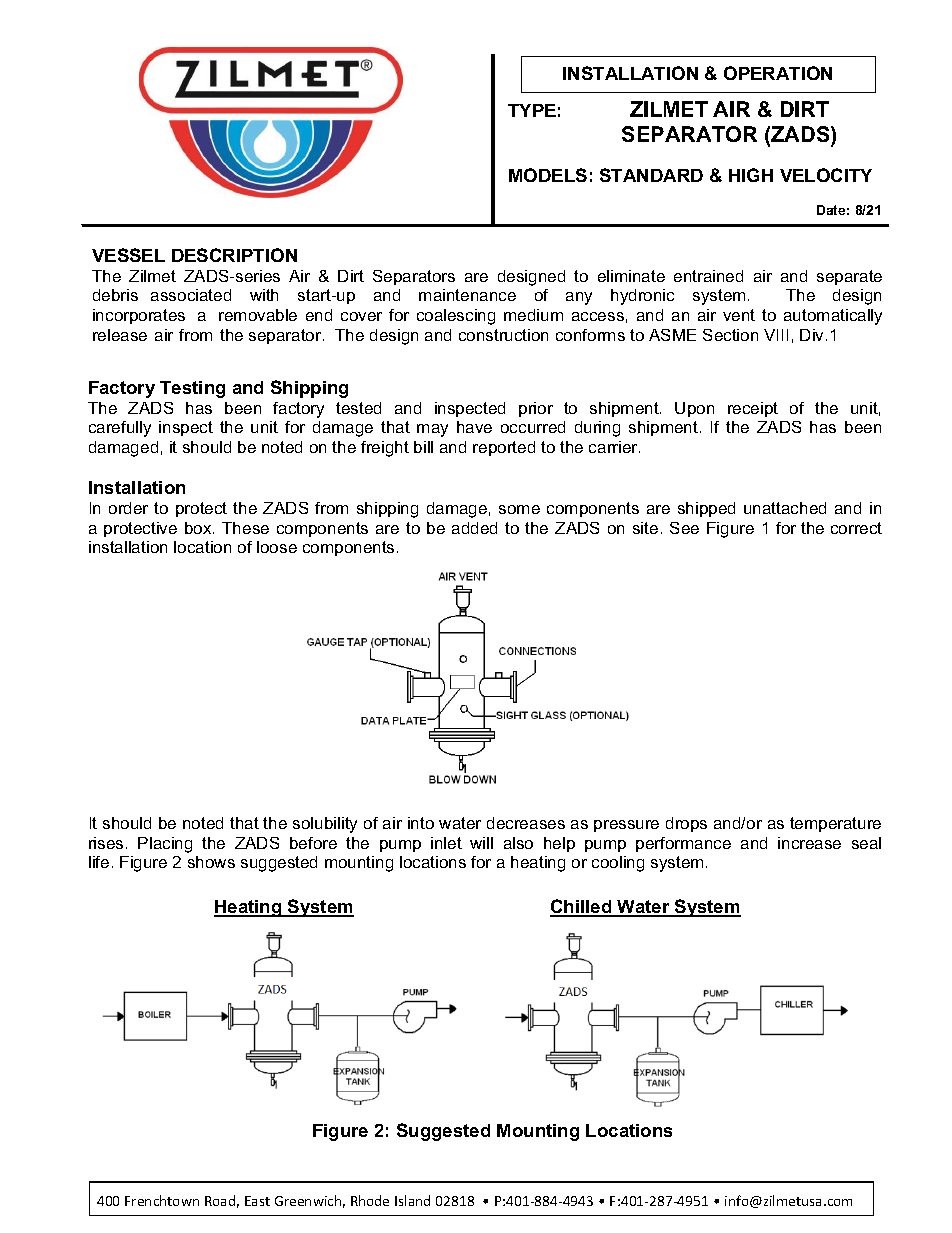 The width and height of the document is (952, 1233). Describe the element at coordinates (412, 1200) in the document. I see `Island` at that location.
